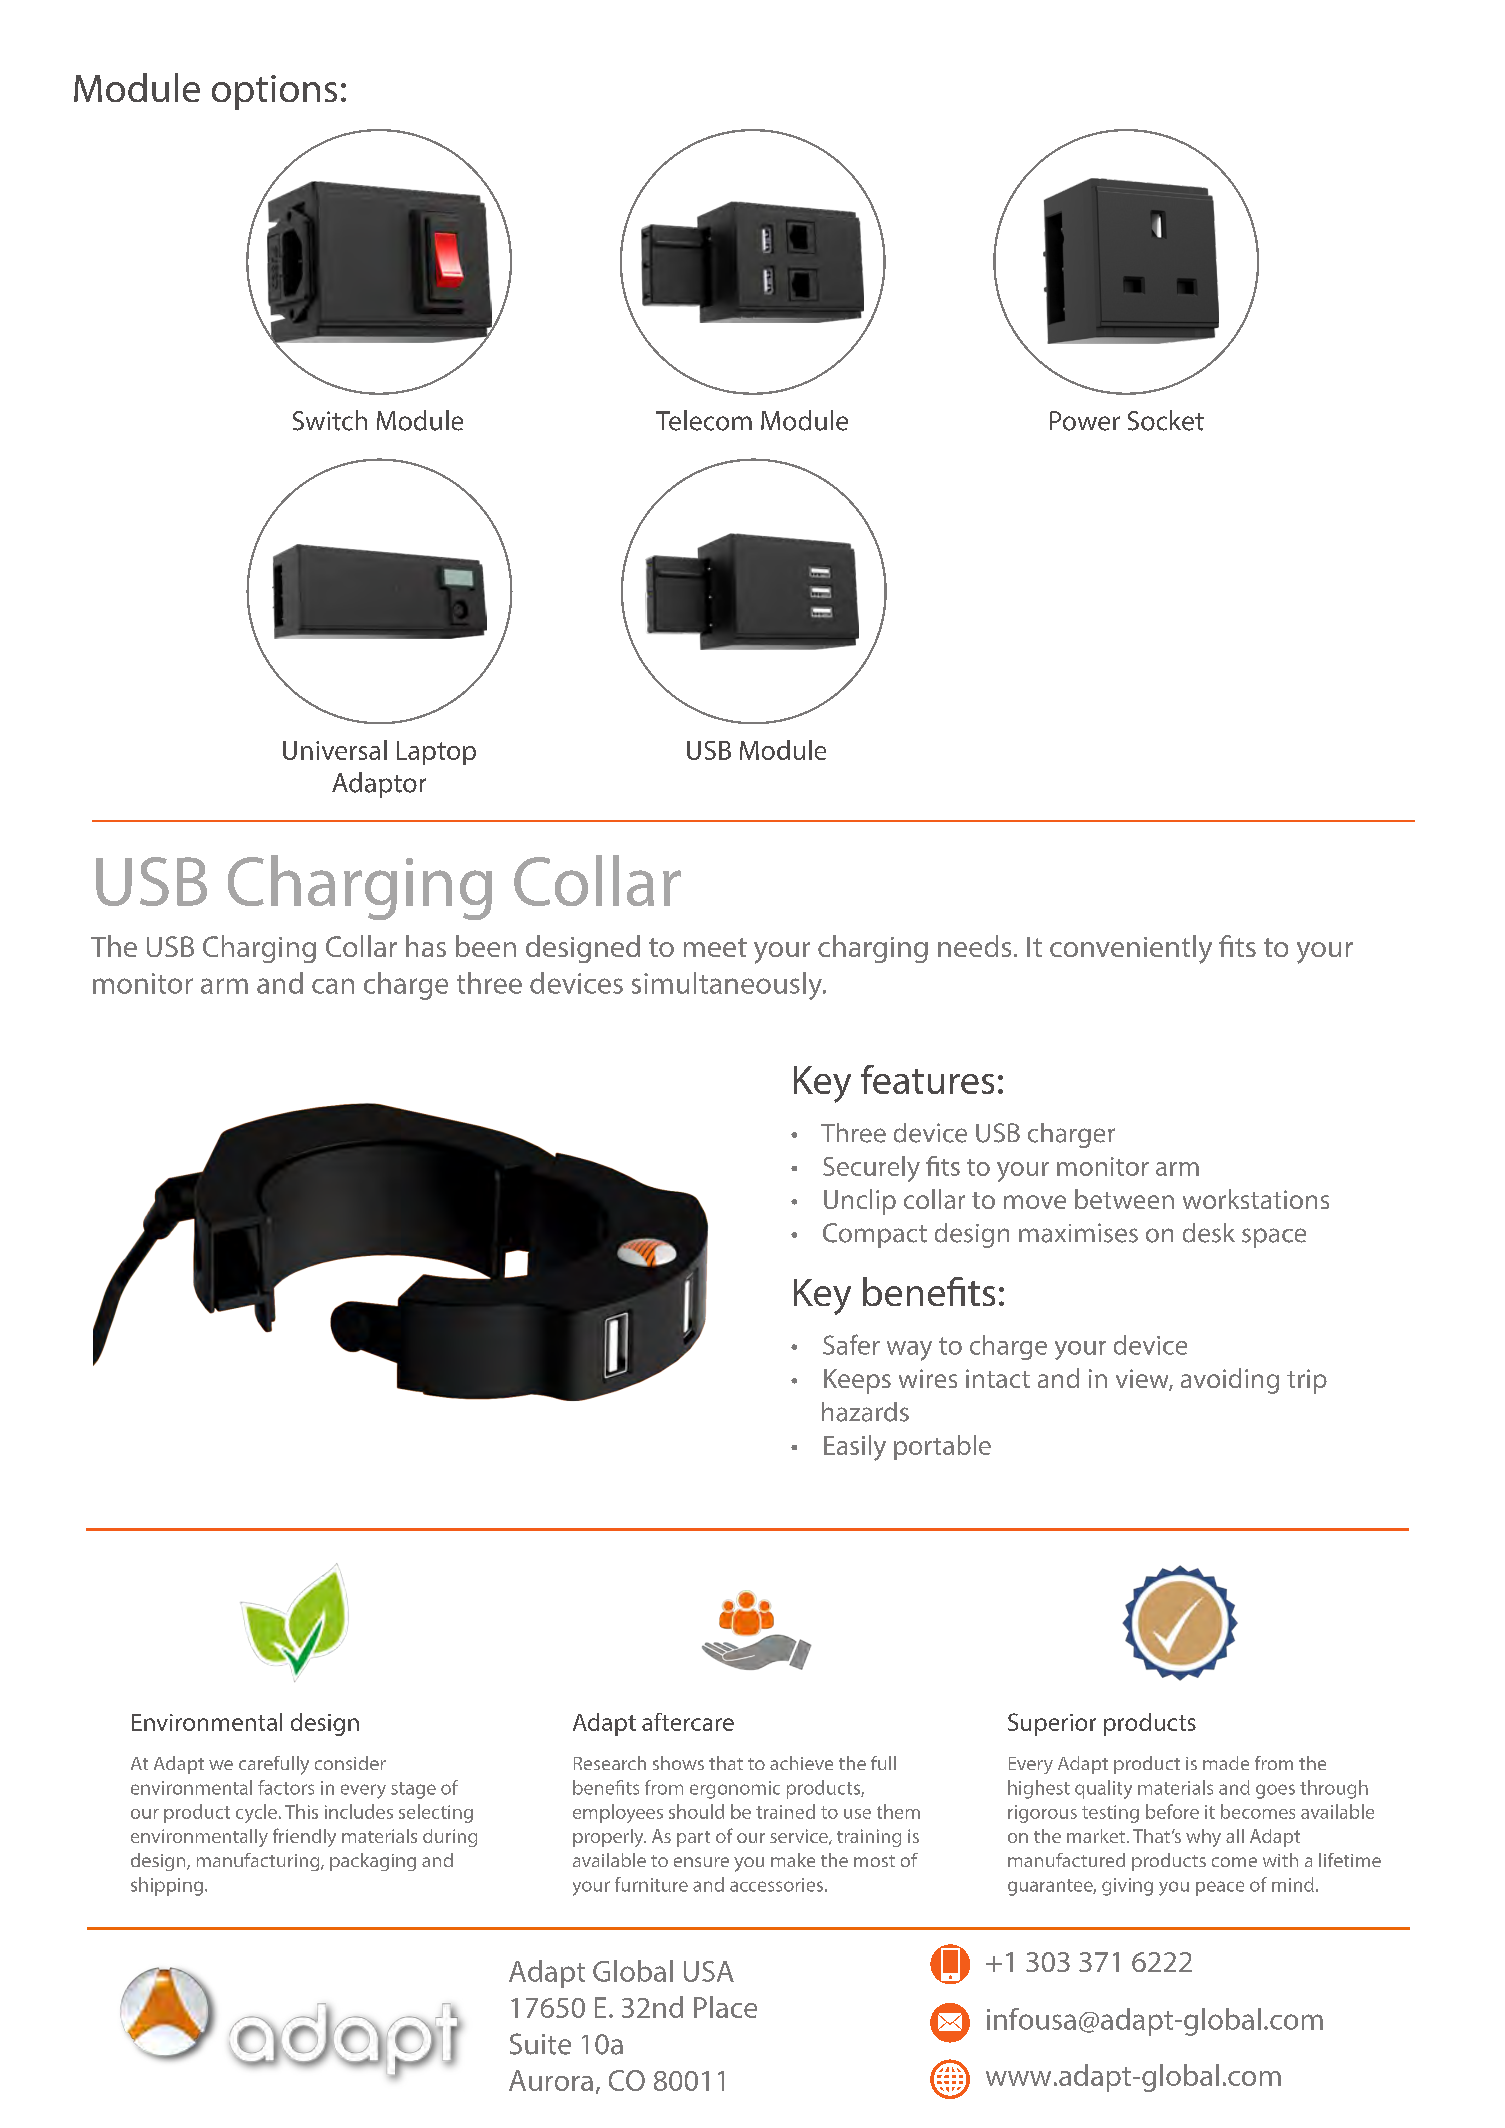  Describe the element at coordinates (1085, 421) in the screenshot. I see `Power` at that location.
